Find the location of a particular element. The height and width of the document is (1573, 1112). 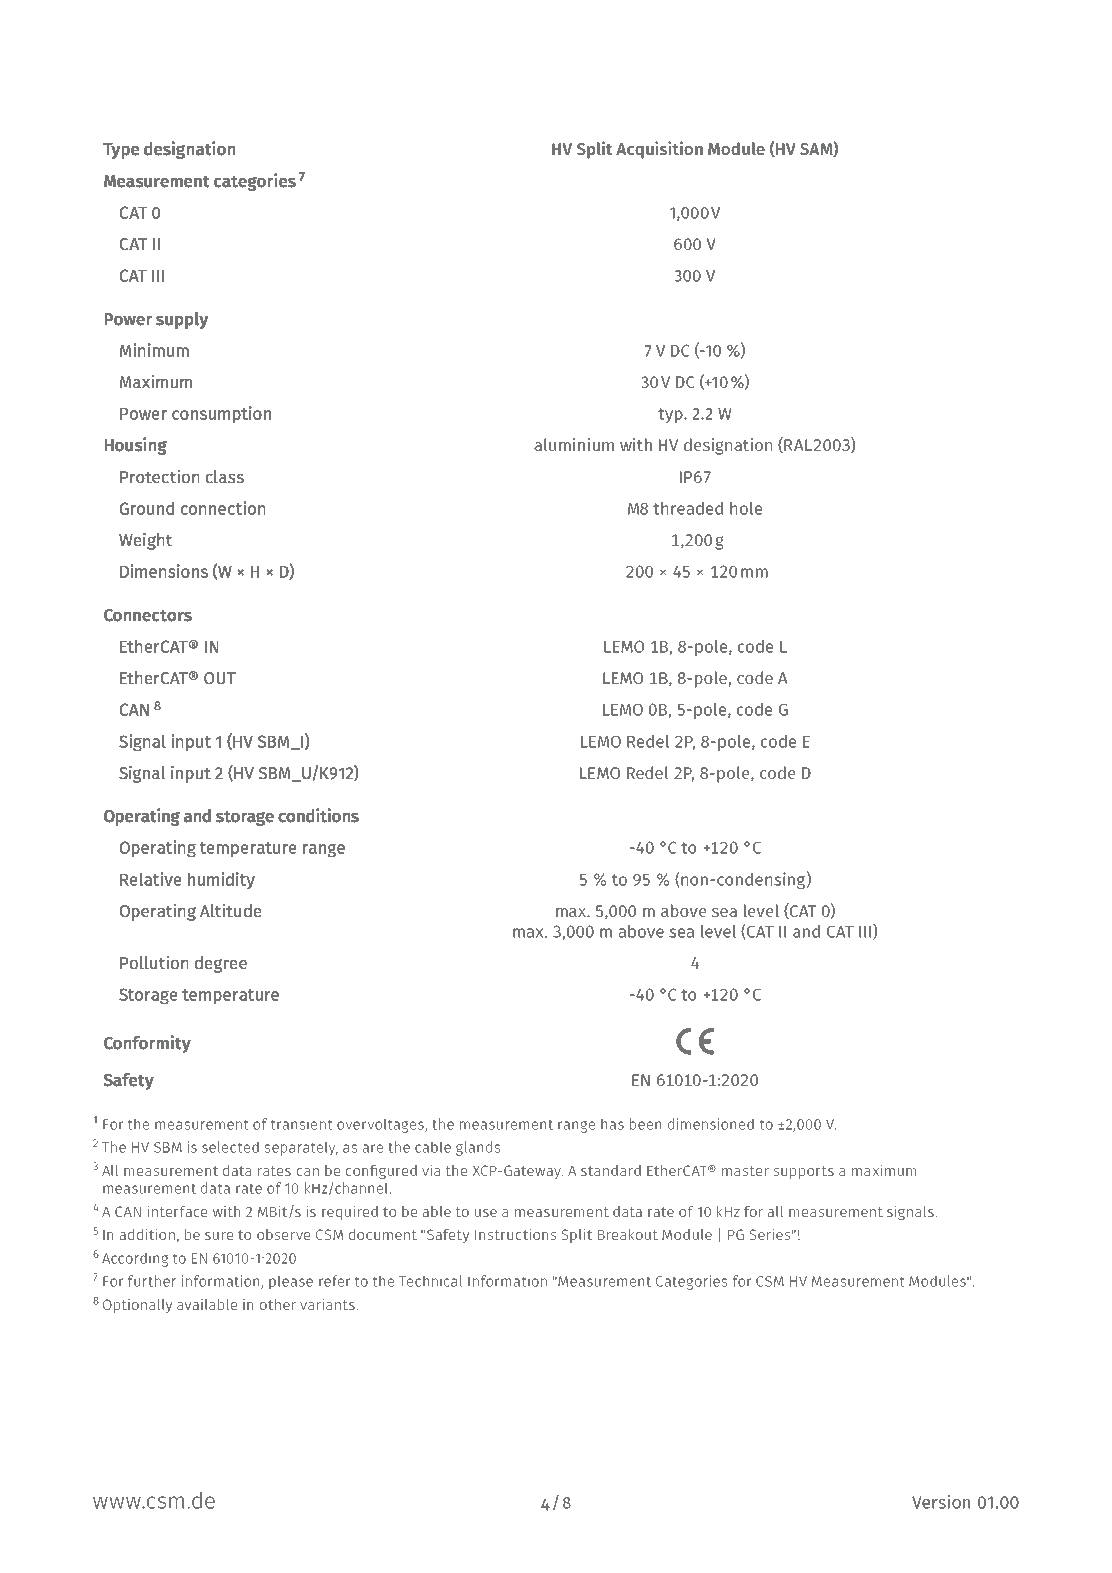

aluminium is located at coordinates (574, 444).
